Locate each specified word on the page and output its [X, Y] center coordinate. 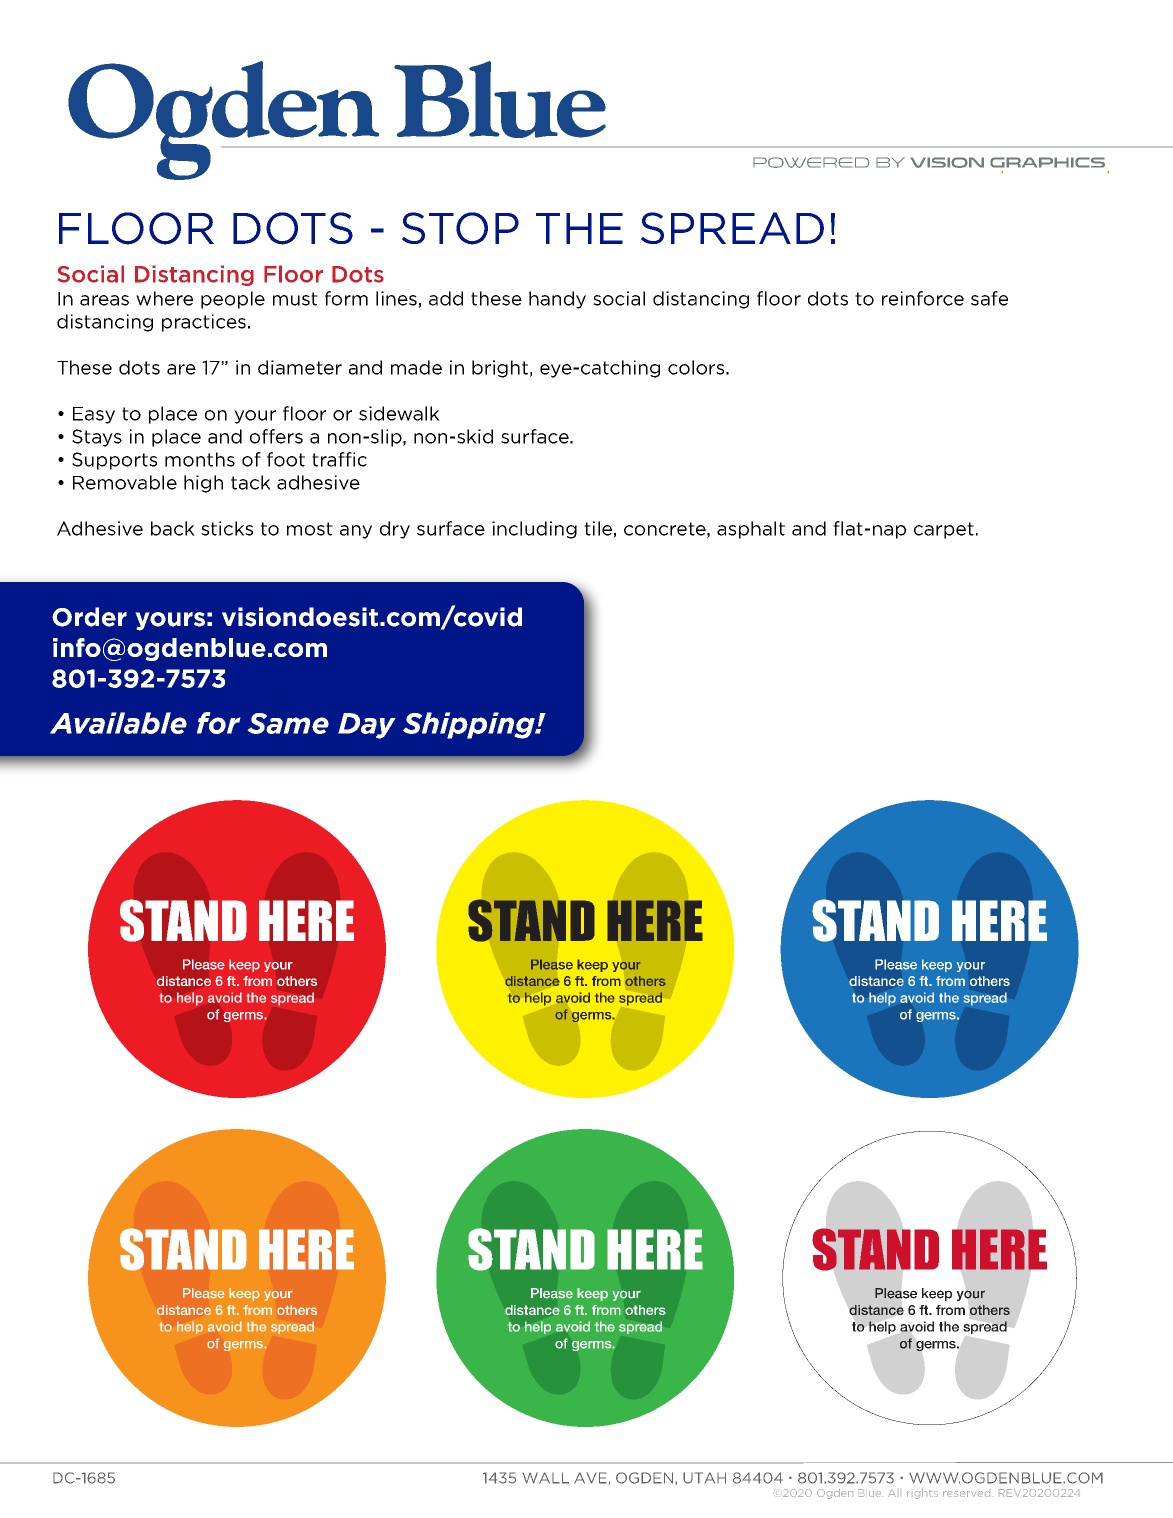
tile [599, 529]
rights [922, 1494]
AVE [590, 1478]
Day [367, 726]
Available [118, 723]
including [534, 530]
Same [288, 723]
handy [557, 300]
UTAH [704, 1478]
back [173, 528]
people [233, 300]
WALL [545, 1478]
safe [989, 298]
